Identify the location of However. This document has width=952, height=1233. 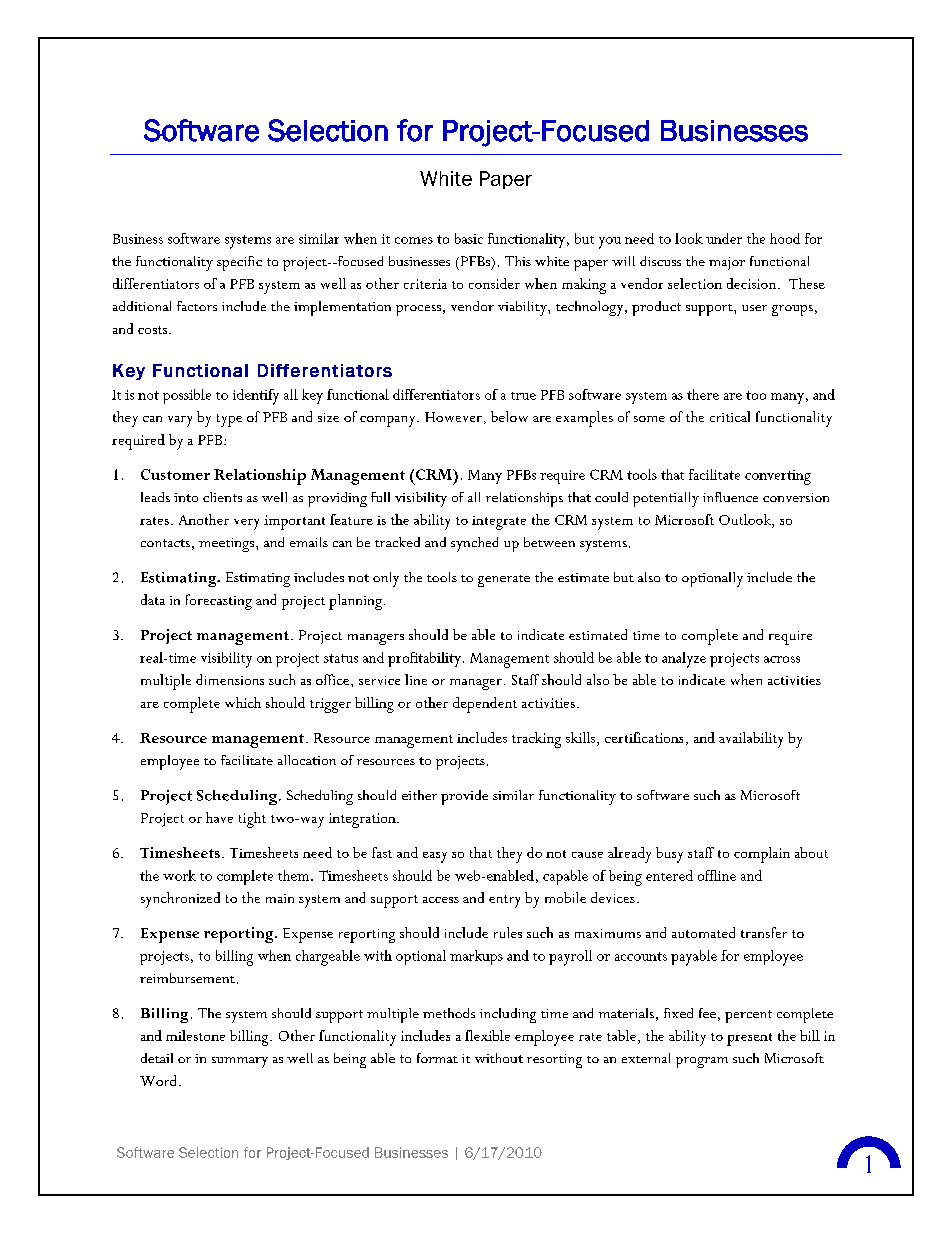
(453, 417).
